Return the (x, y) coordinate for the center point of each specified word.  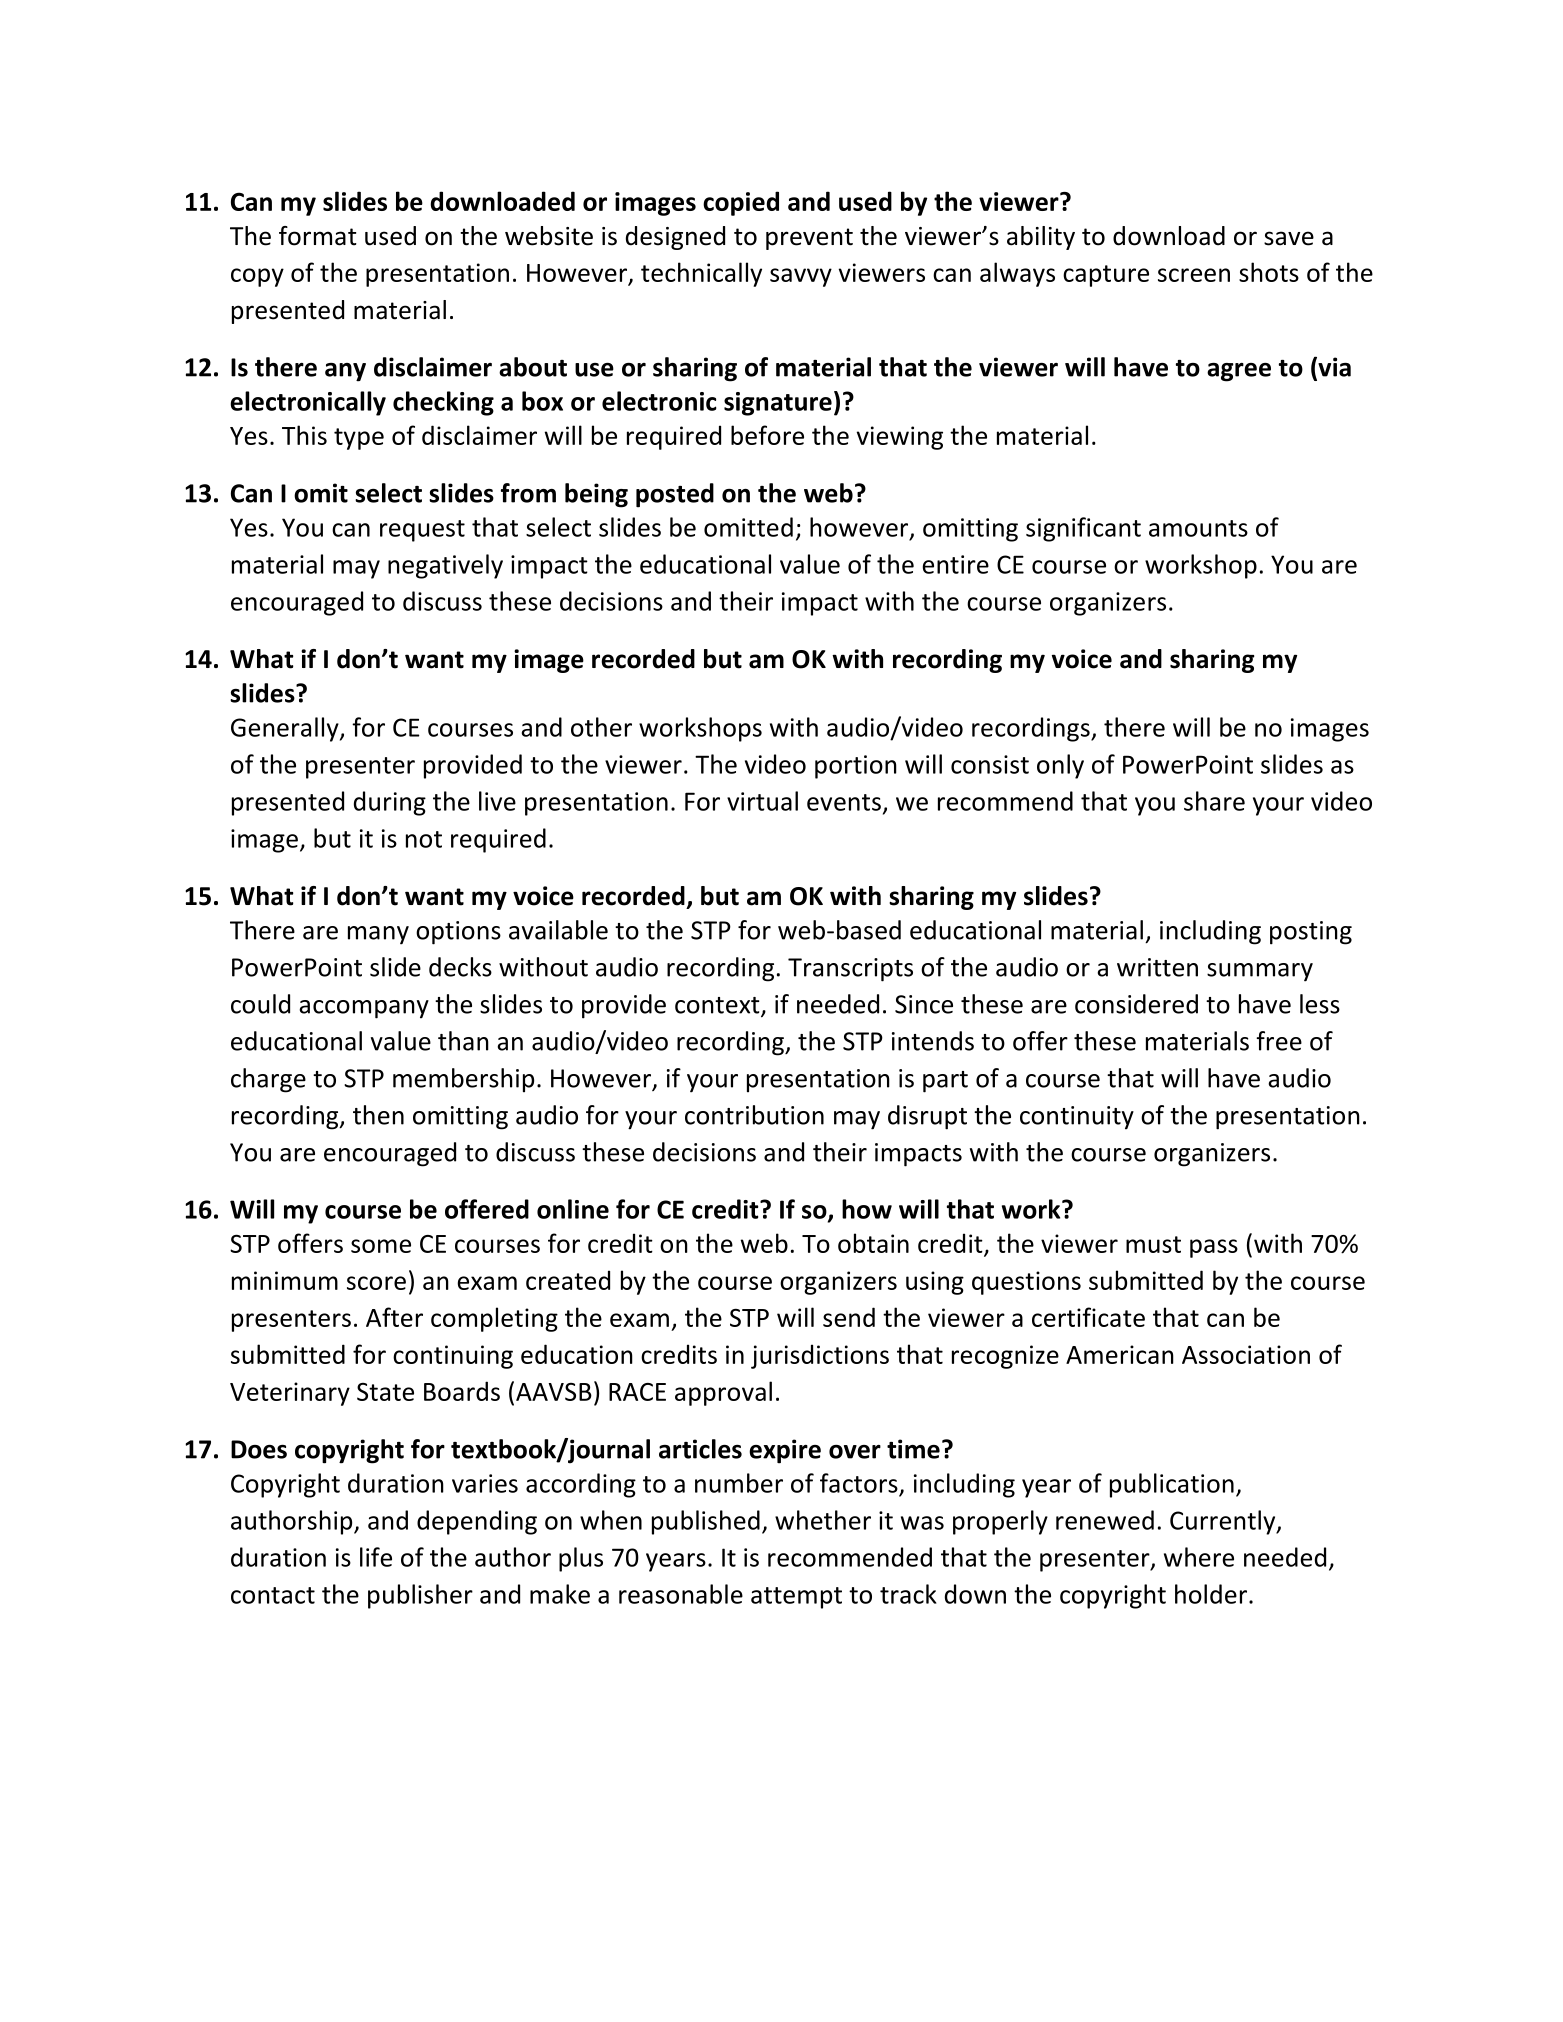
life (376, 1557)
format (318, 236)
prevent (809, 239)
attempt (796, 1598)
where (1199, 1557)
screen (1194, 275)
